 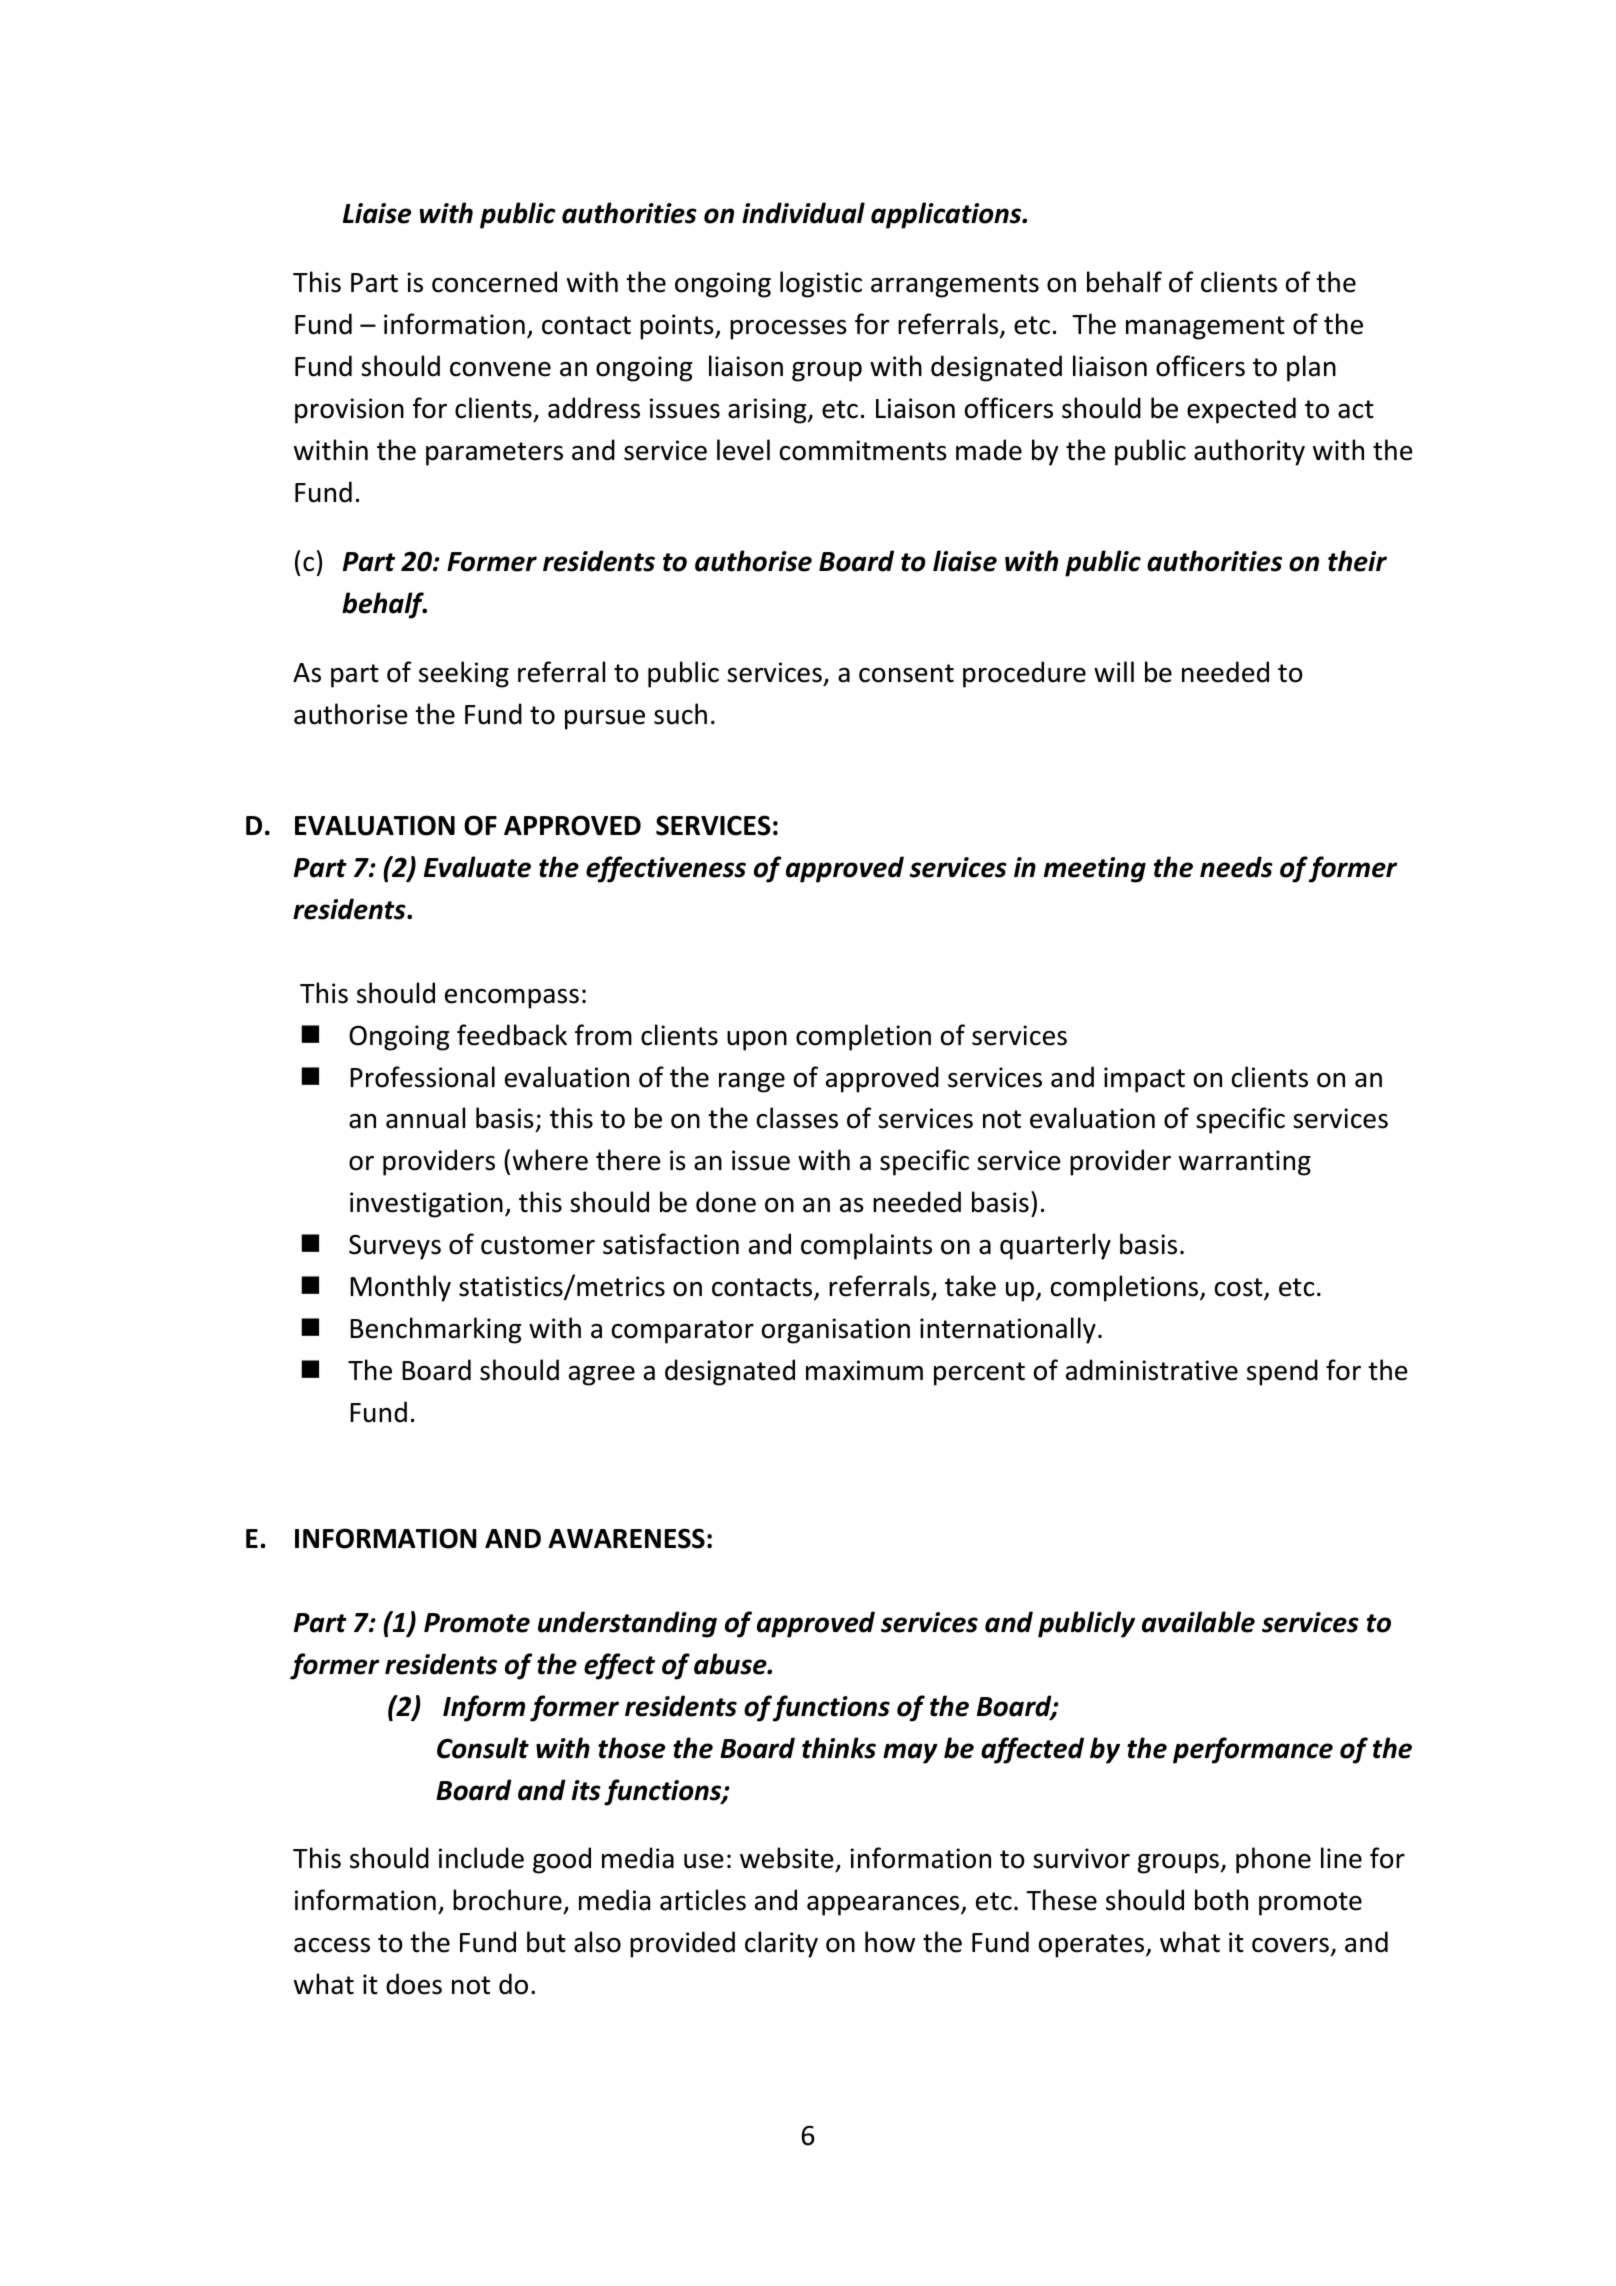 I want to click on maximum, so click(x=864, y=1370).
